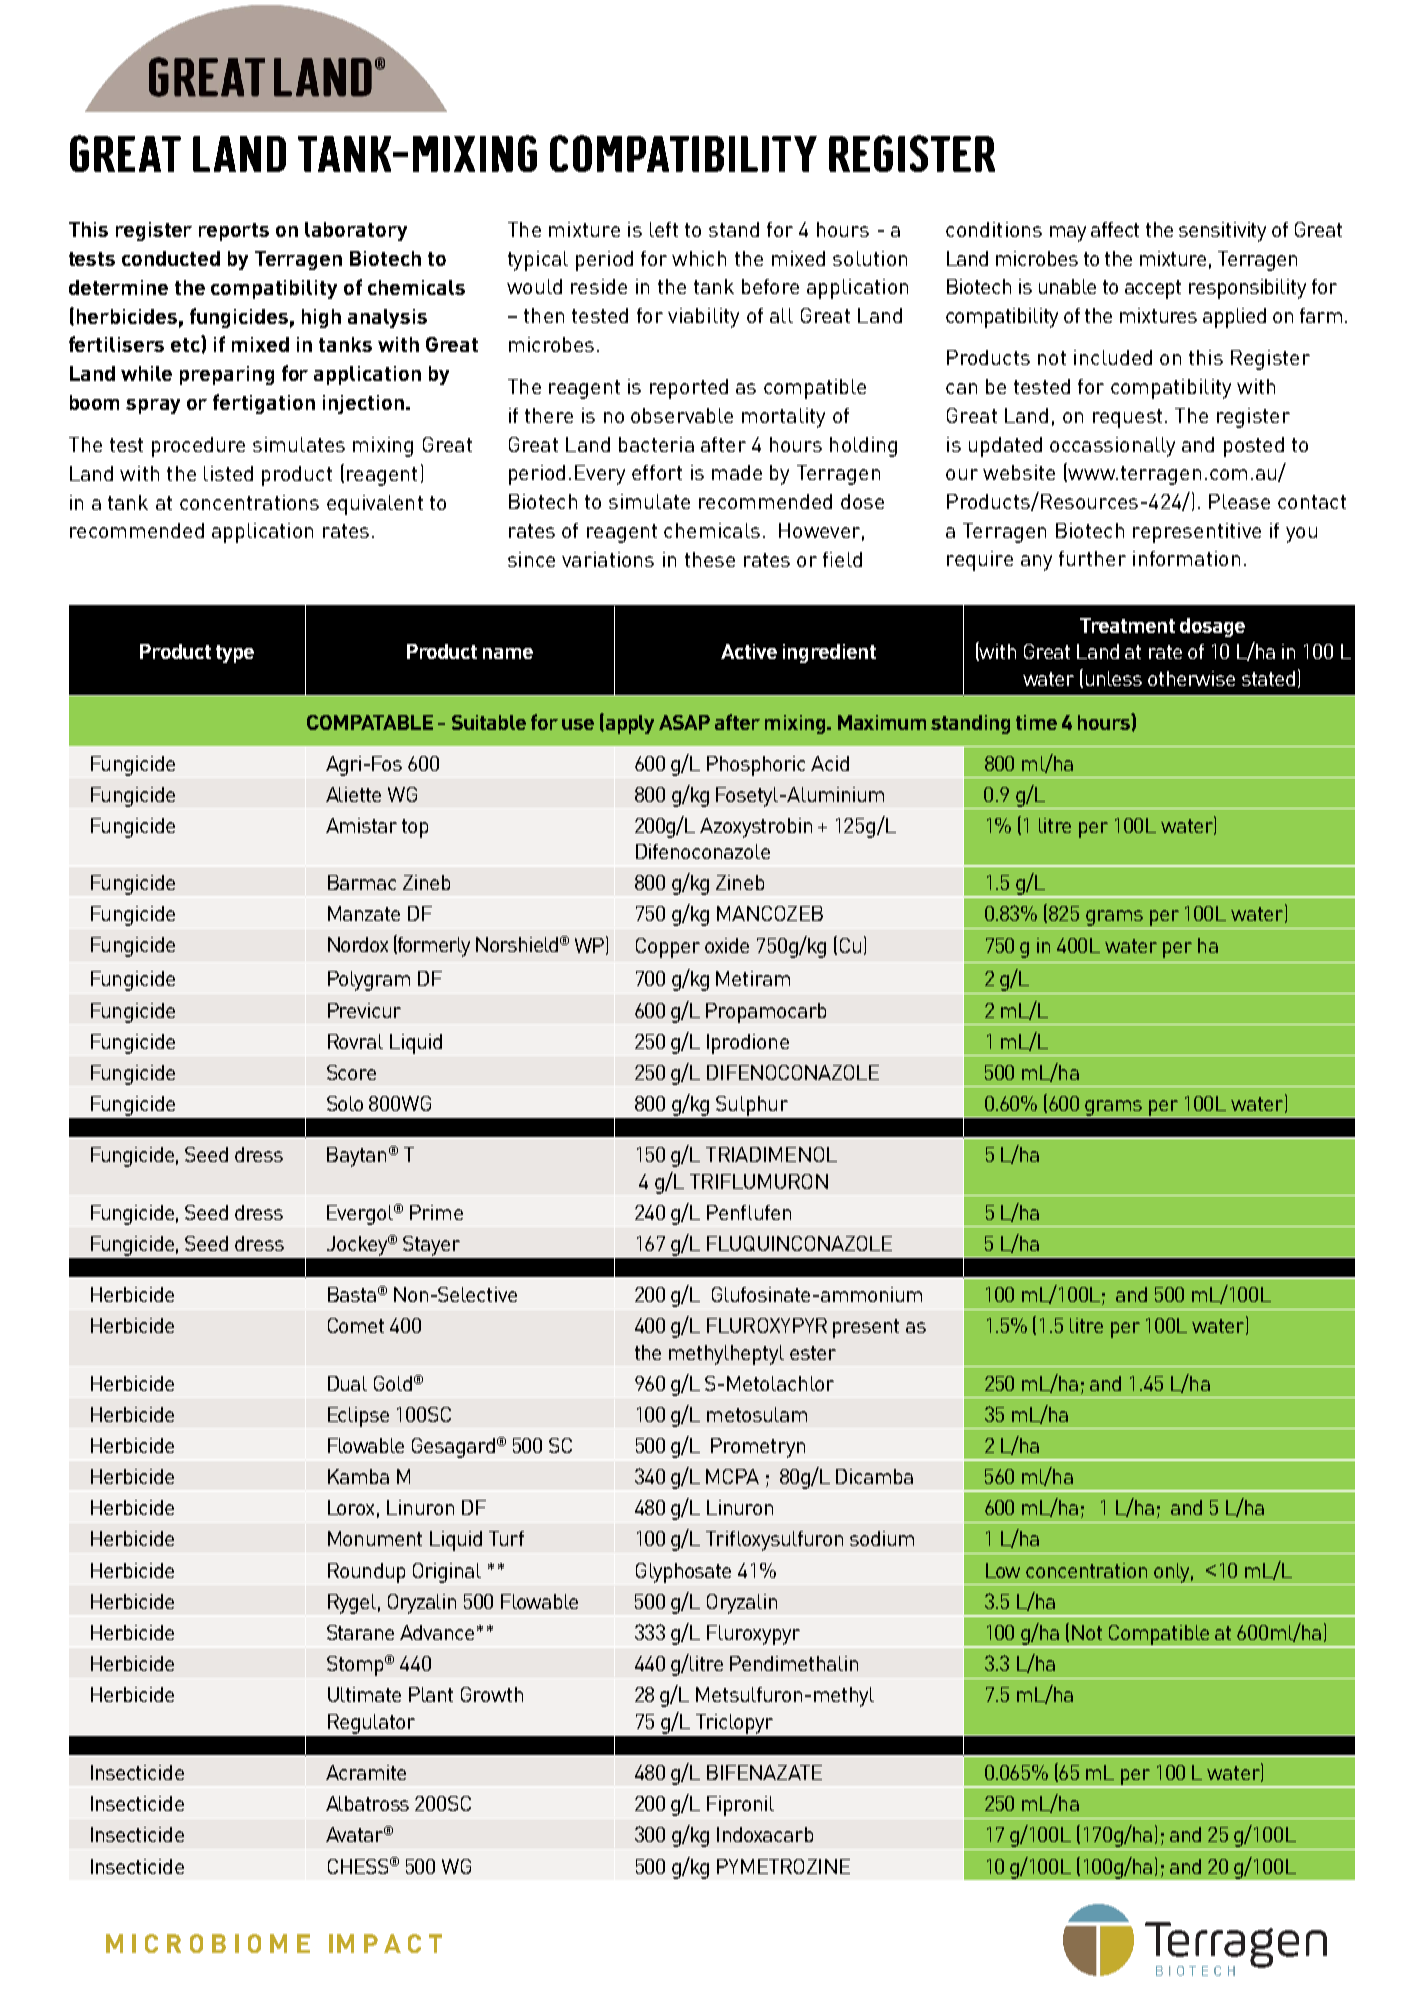 The height and width of the screenshot is (2016, 1425). What do you see at coordinates (1186, 558) in the screenshot?
I see `information` at bounding box center [1186, 558].
